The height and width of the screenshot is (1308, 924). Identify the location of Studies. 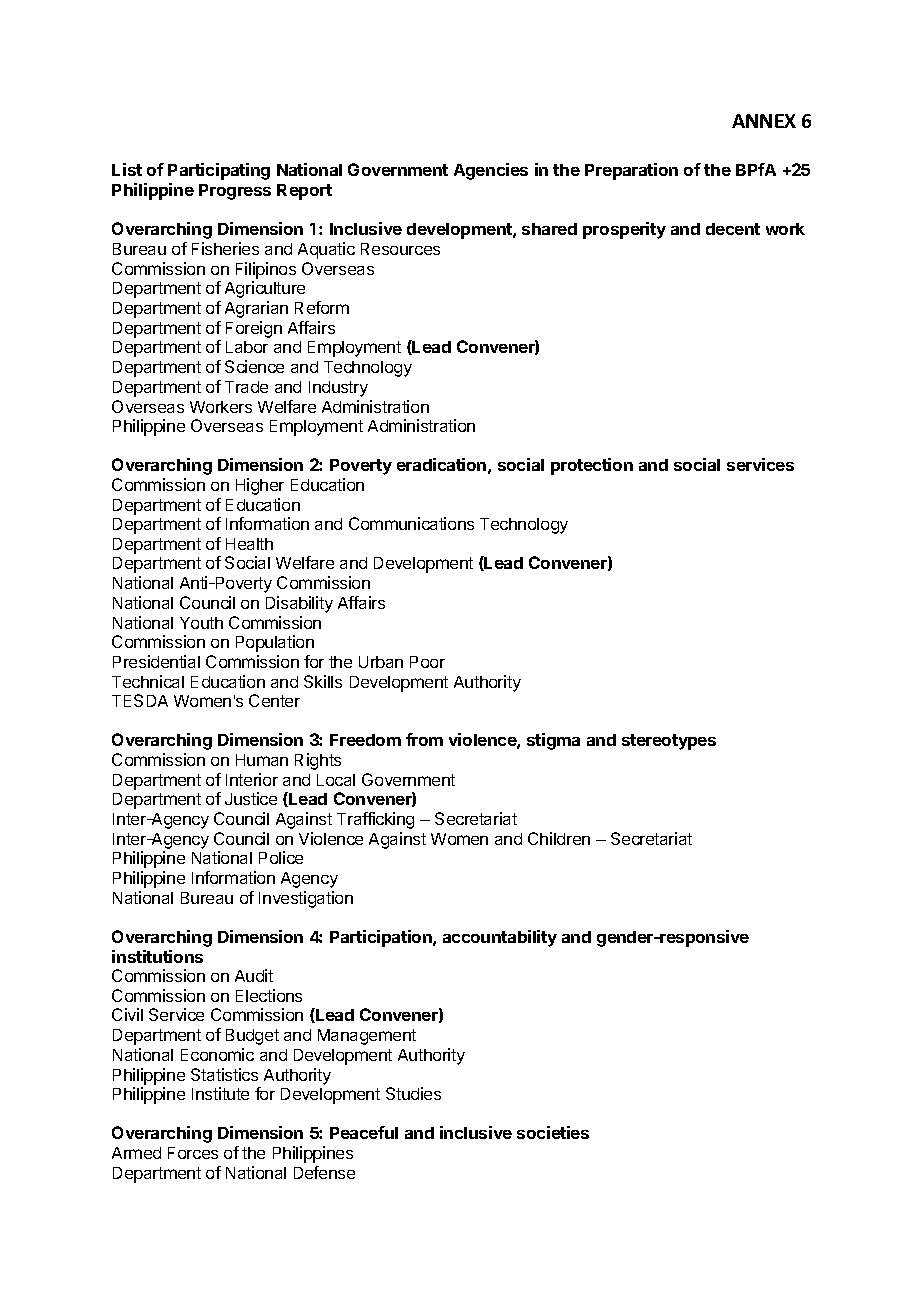
(413, 1093).
